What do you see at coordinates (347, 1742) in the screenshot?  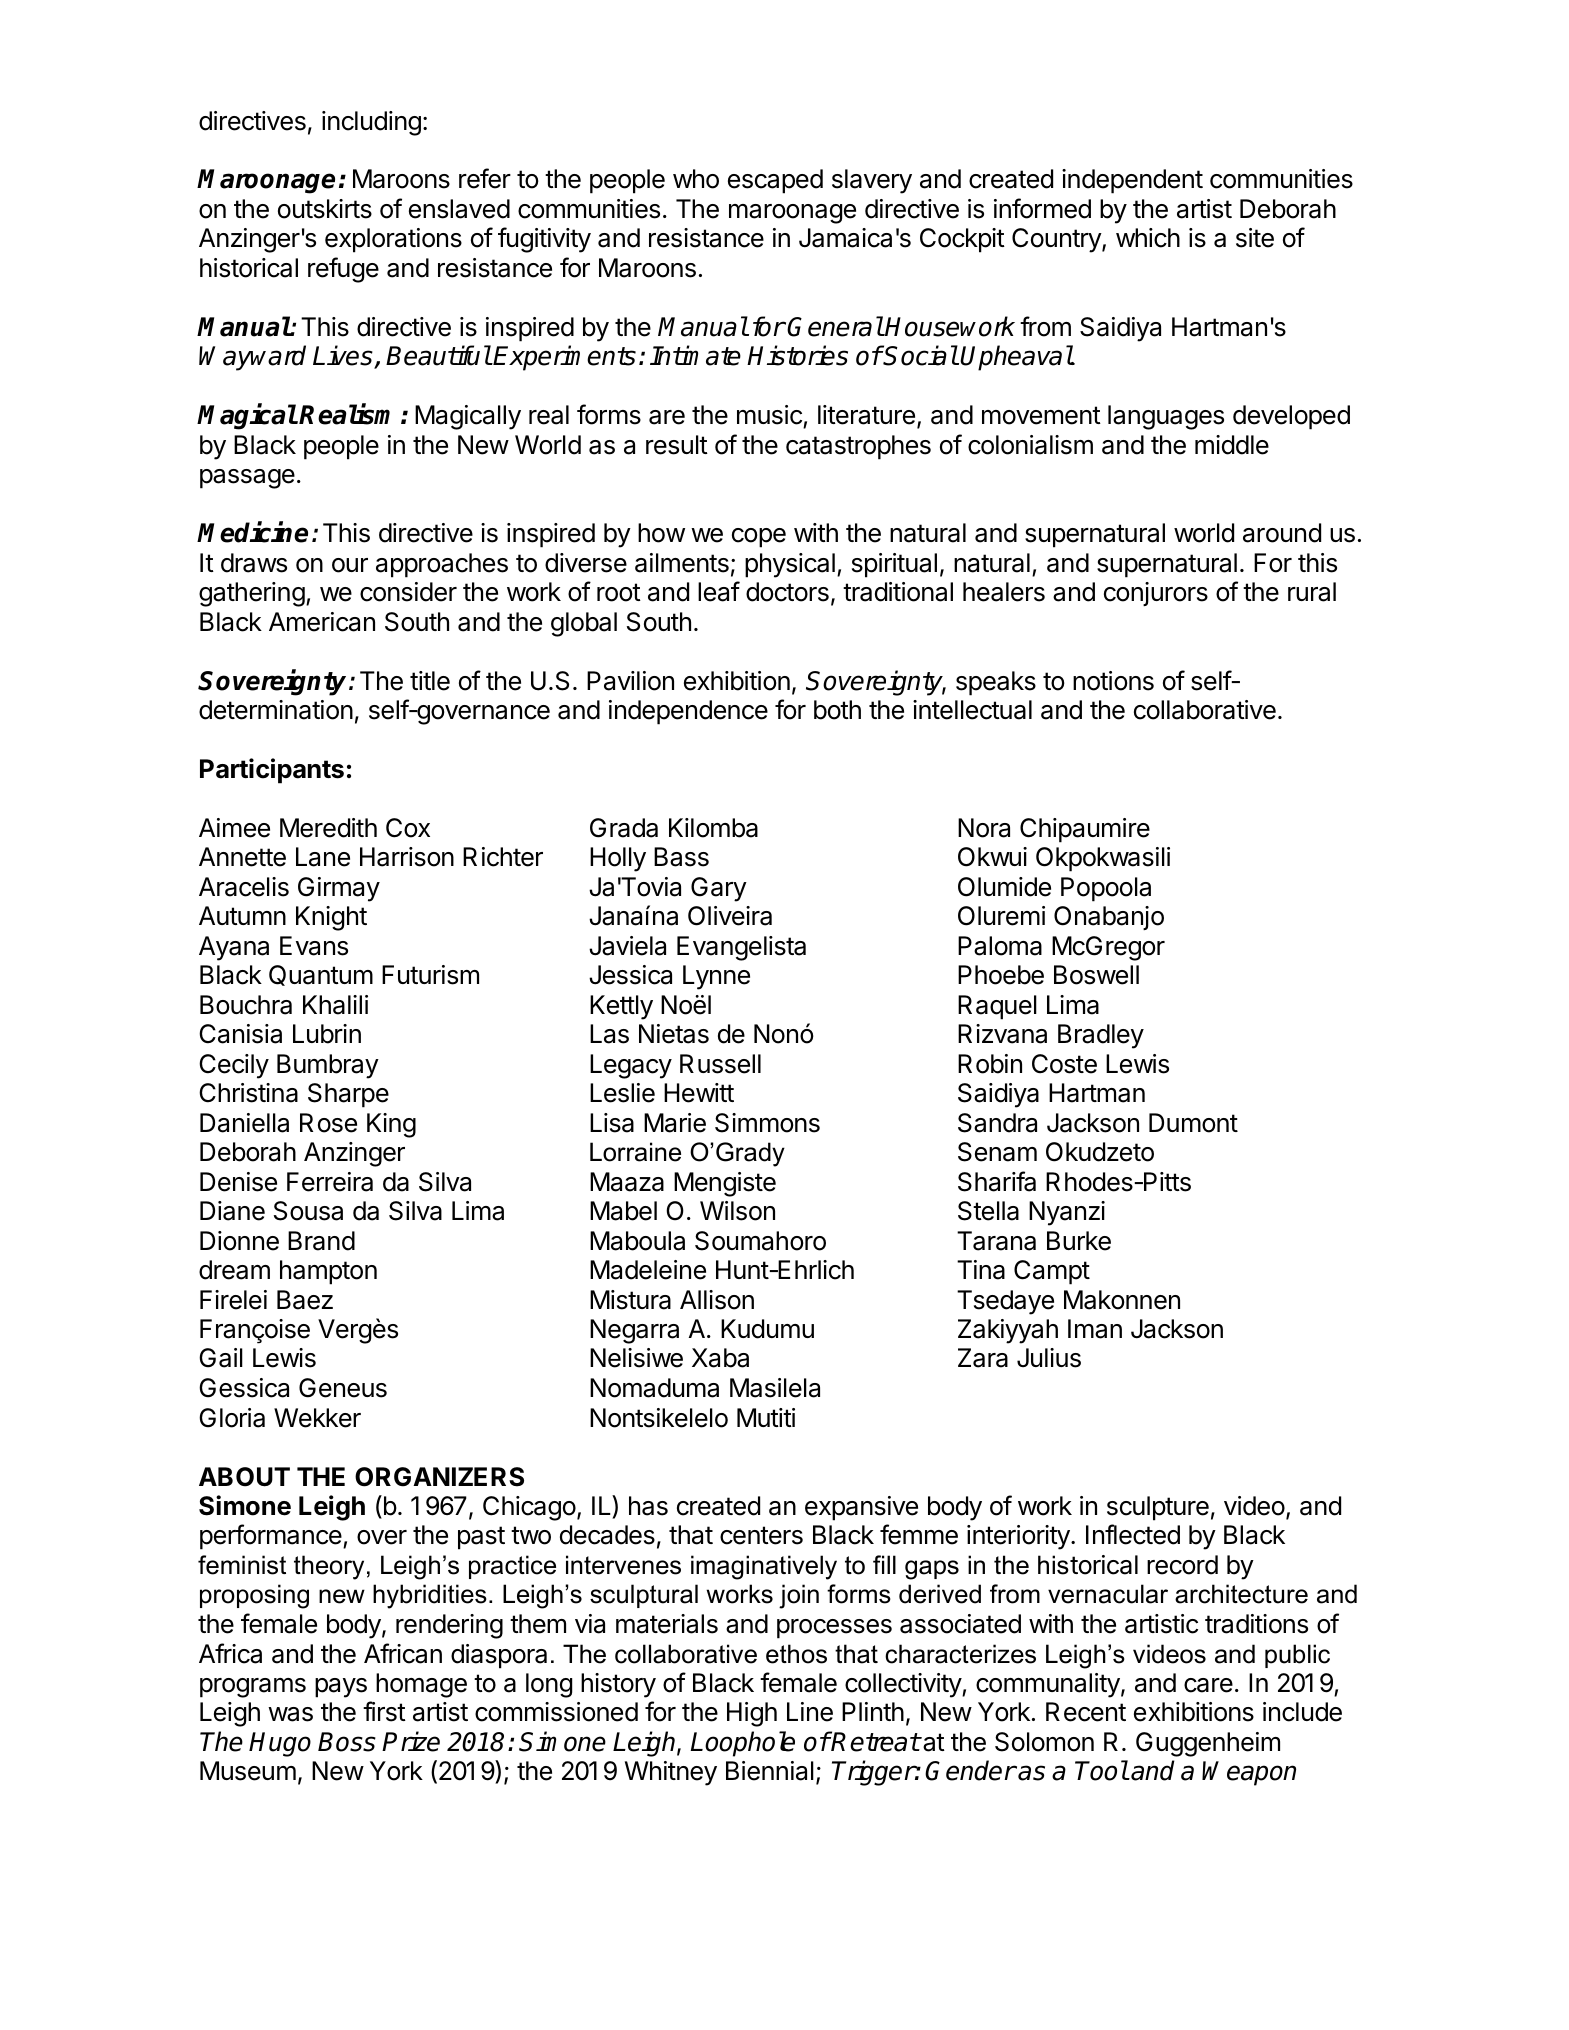 I see `Boss` at bounding box center [347, 1742].
